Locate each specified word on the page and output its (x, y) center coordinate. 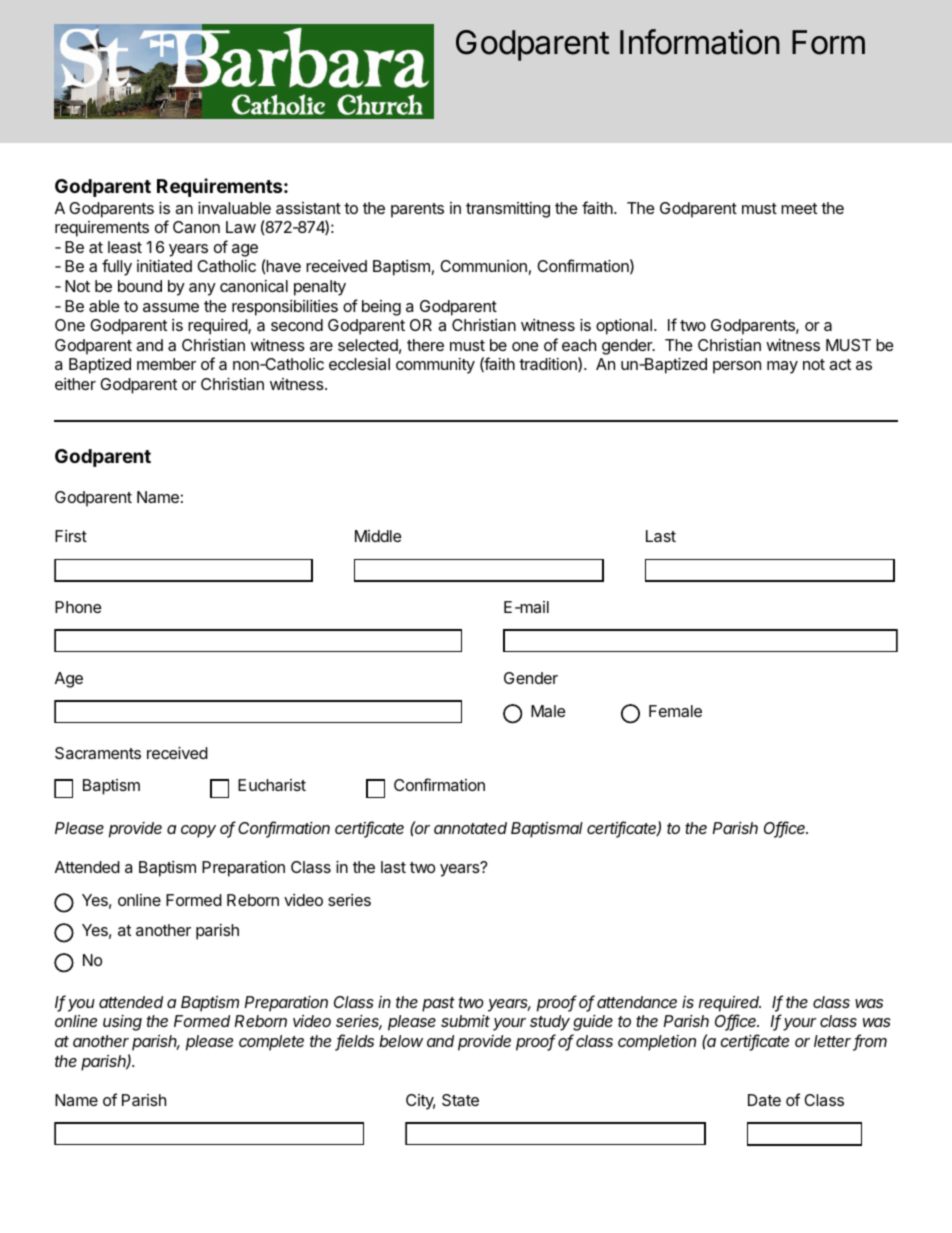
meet (799, 208)
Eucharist (272, 785)
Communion (483, 266)
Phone (78, 607)
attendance (637, 1002)
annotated (470, 828)
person (737, 367)
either (75, 384)
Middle (378, 536)
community (435, 366)
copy (198, 831)
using (122, 1023)
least (125, 247)
